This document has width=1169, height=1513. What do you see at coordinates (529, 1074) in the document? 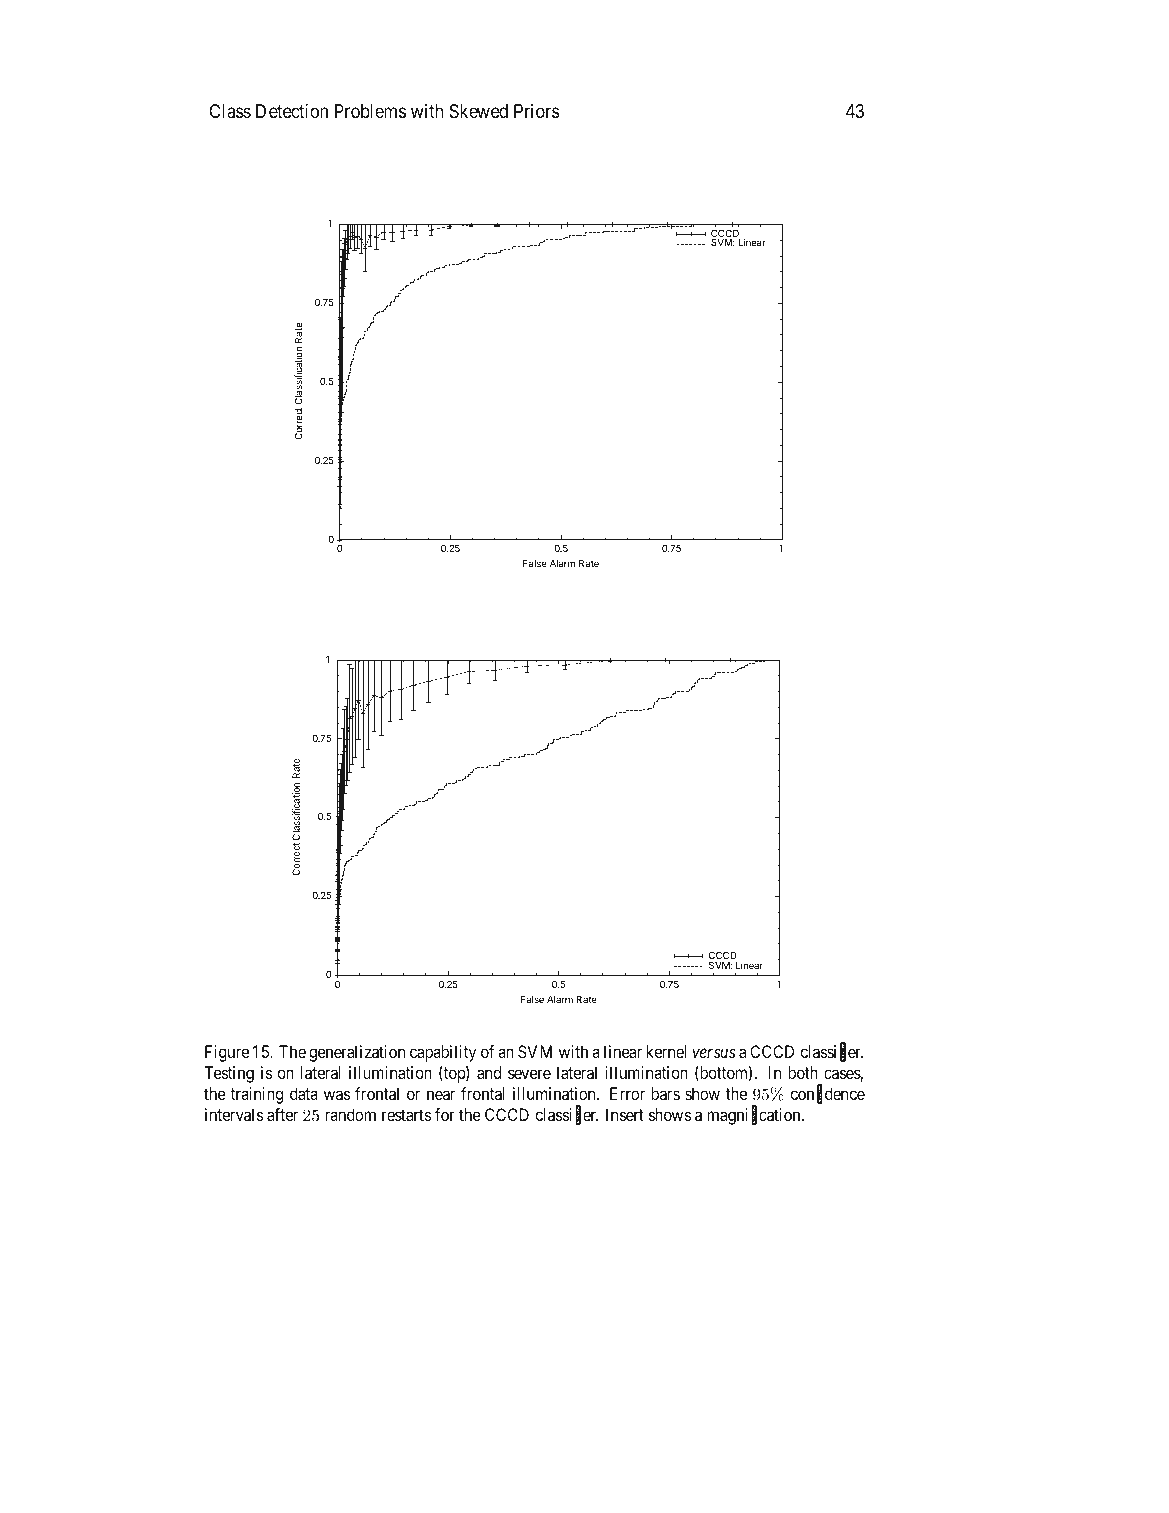
I see `severe` at bounding box center [529, 1074].
